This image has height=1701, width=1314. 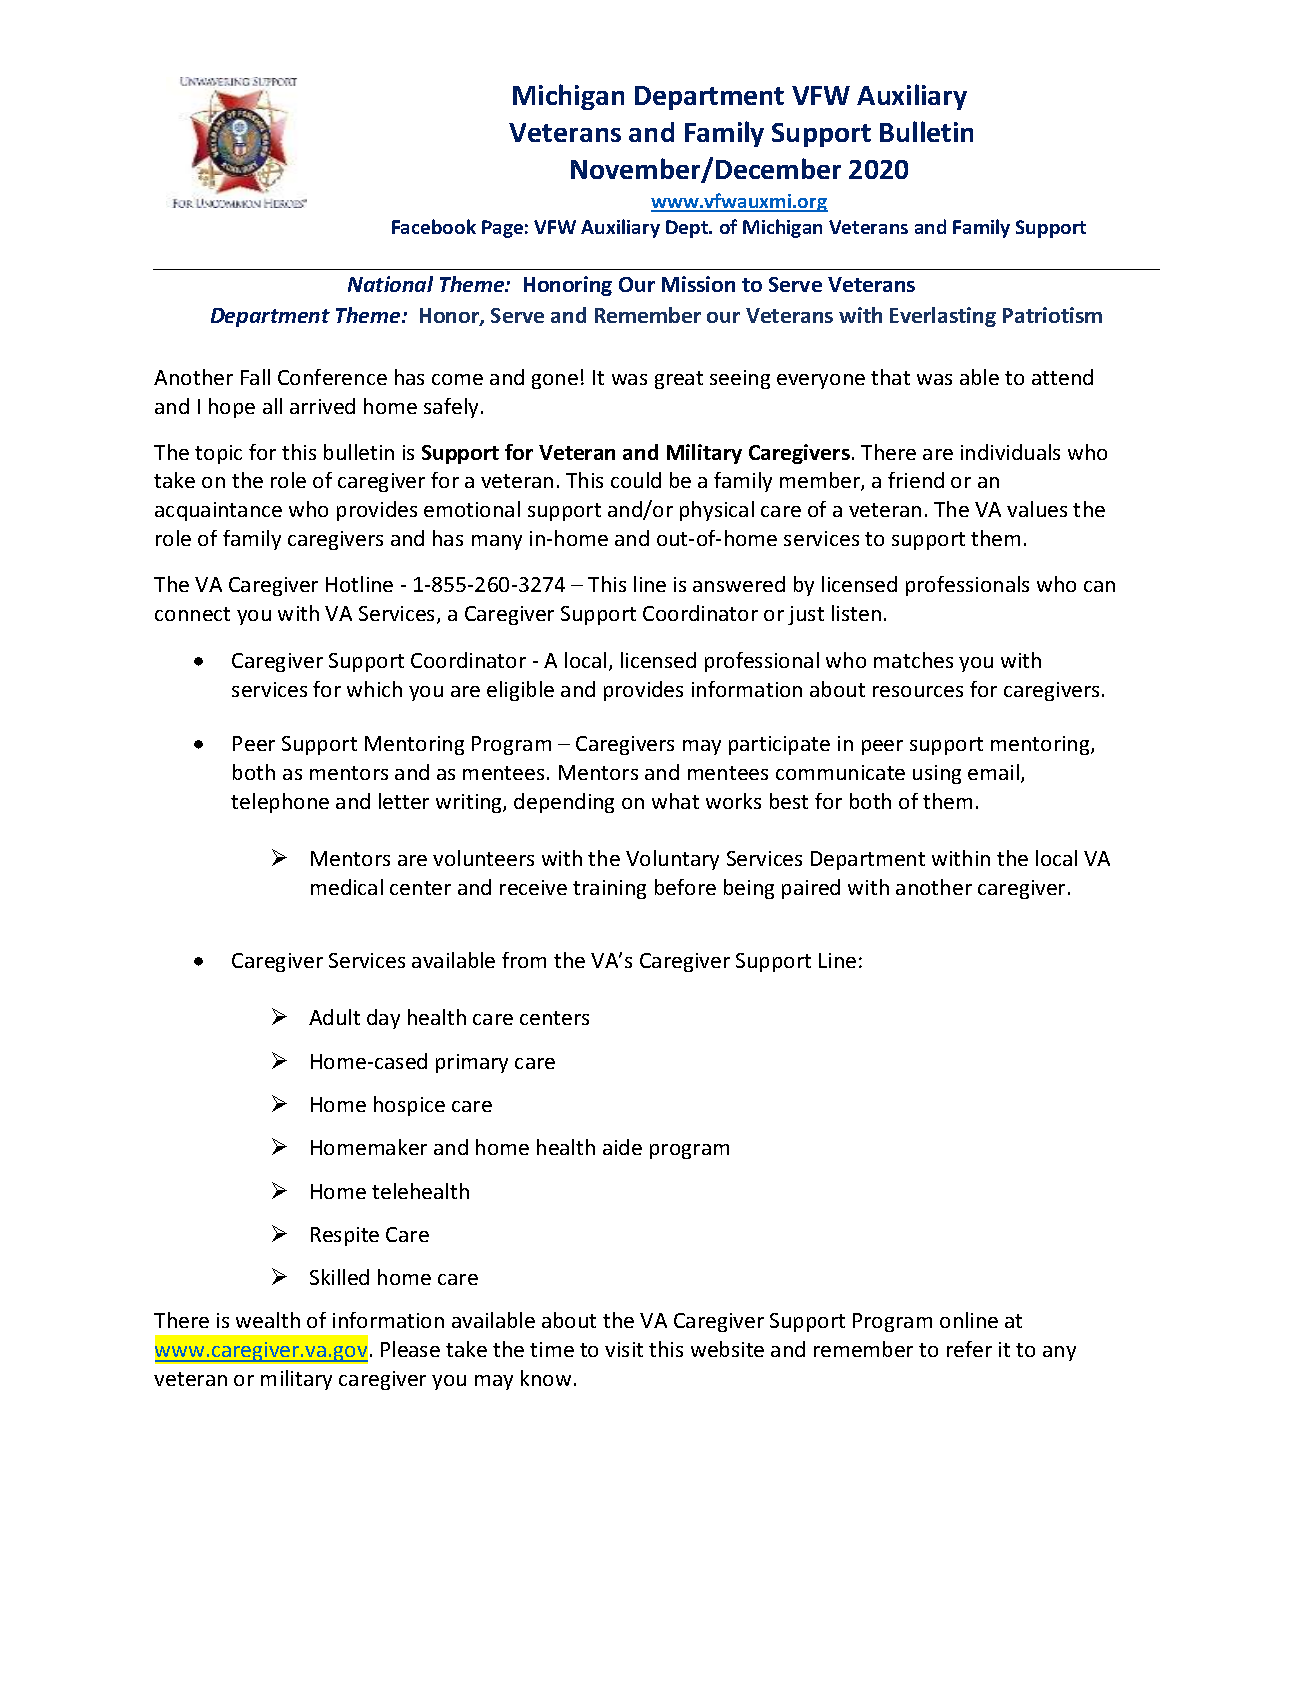 I want to click on acquaintance, so click(x=218, y=511).
